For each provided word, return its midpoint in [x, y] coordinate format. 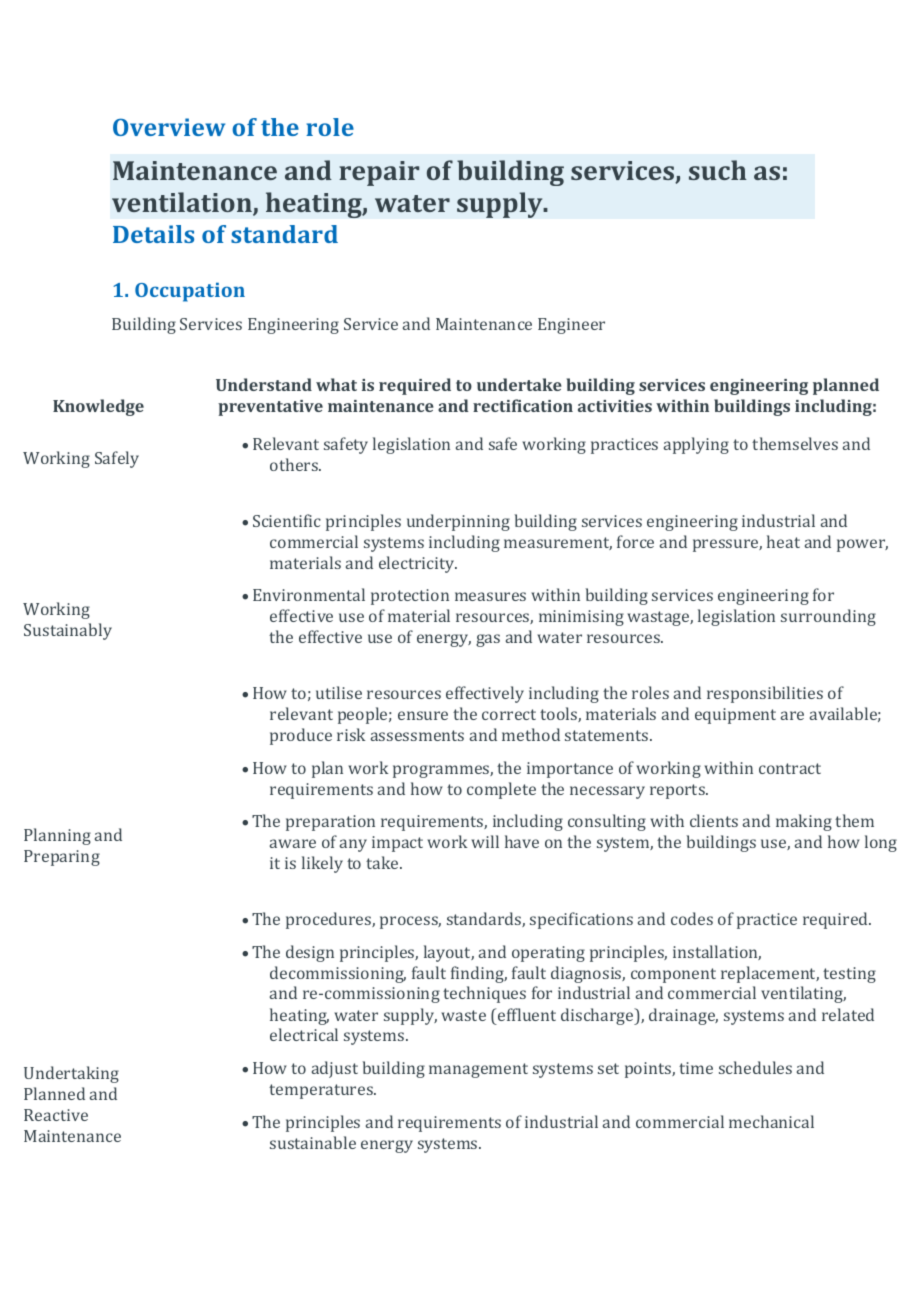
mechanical [771, 1121]
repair [379, 173]
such [718, 170]
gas [488, 640]
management [478, 1070]
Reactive [56, 1115]
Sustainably [68, 631]
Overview [169, 127]
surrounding [828, 617]
